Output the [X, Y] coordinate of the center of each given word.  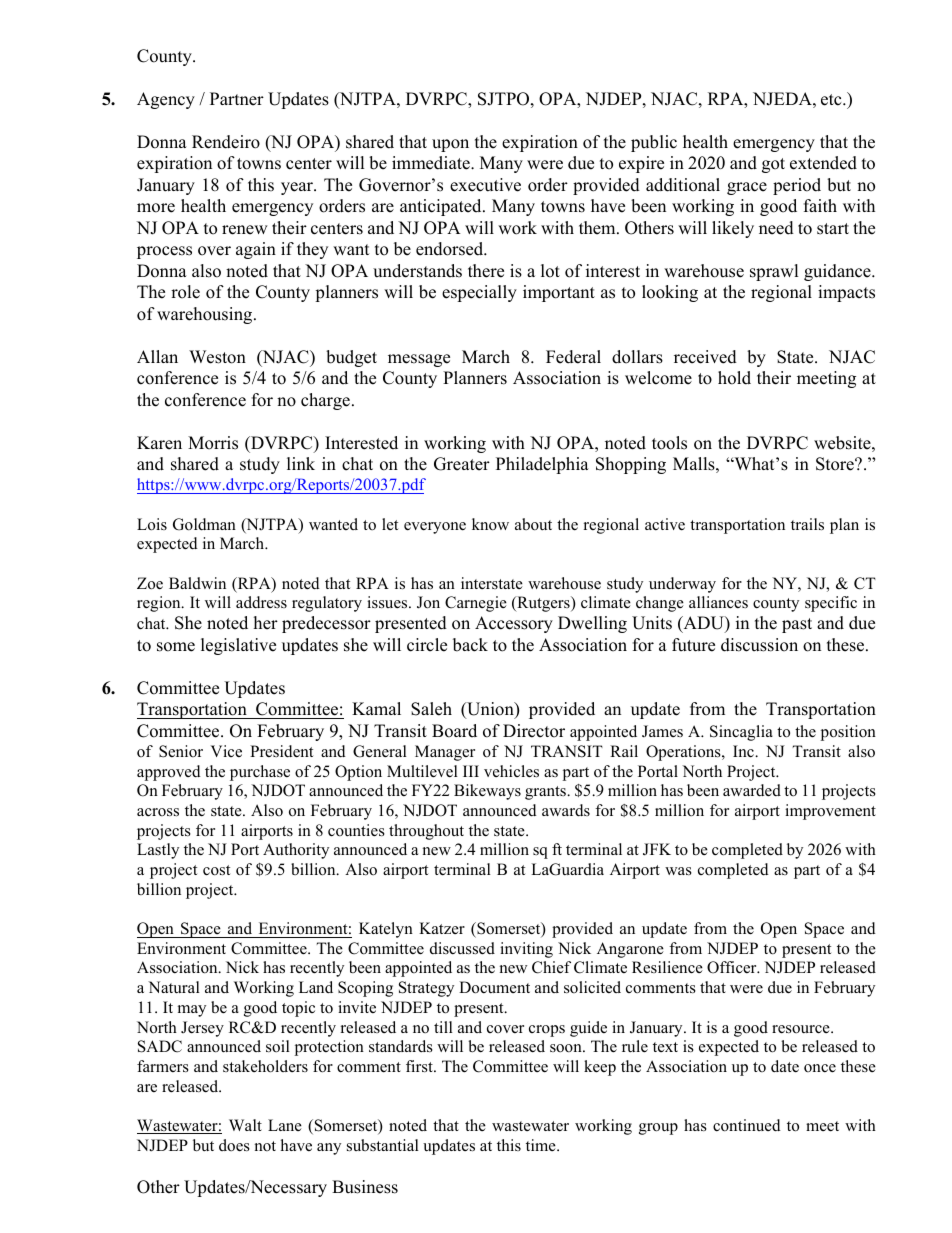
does [234, 1145]
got [773, 165]
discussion [759, 645]
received [705, 357]
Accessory [514, 624]
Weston [217, 357]
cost [216, 870]
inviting [526, 950]
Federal [573, 357]
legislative [238, 646]
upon [450, 145]
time [542, 1145]
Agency [166, 100]
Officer [733, 967]
